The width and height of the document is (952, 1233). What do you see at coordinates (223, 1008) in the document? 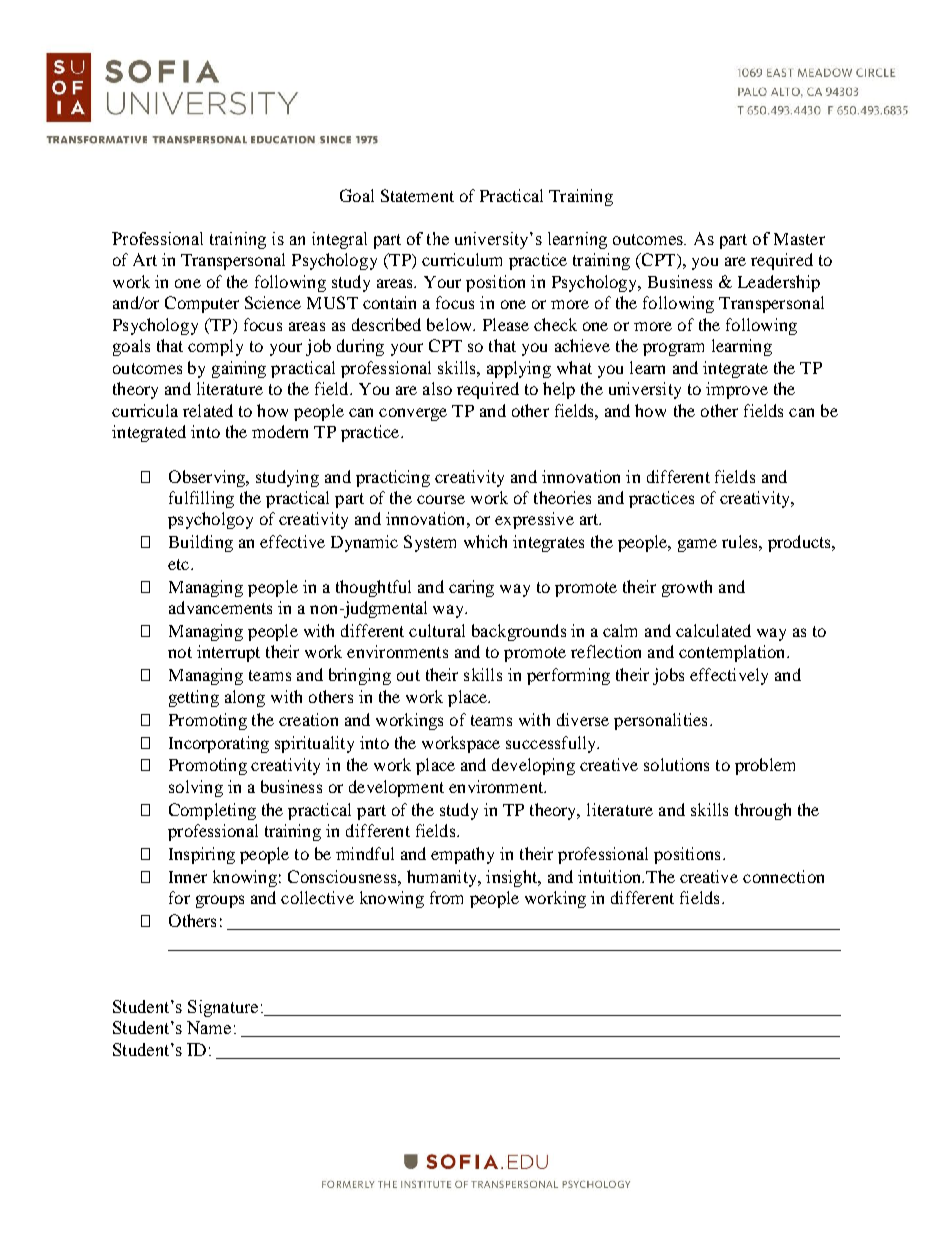
I see `Signature` at bounding box center [223, 1008].
